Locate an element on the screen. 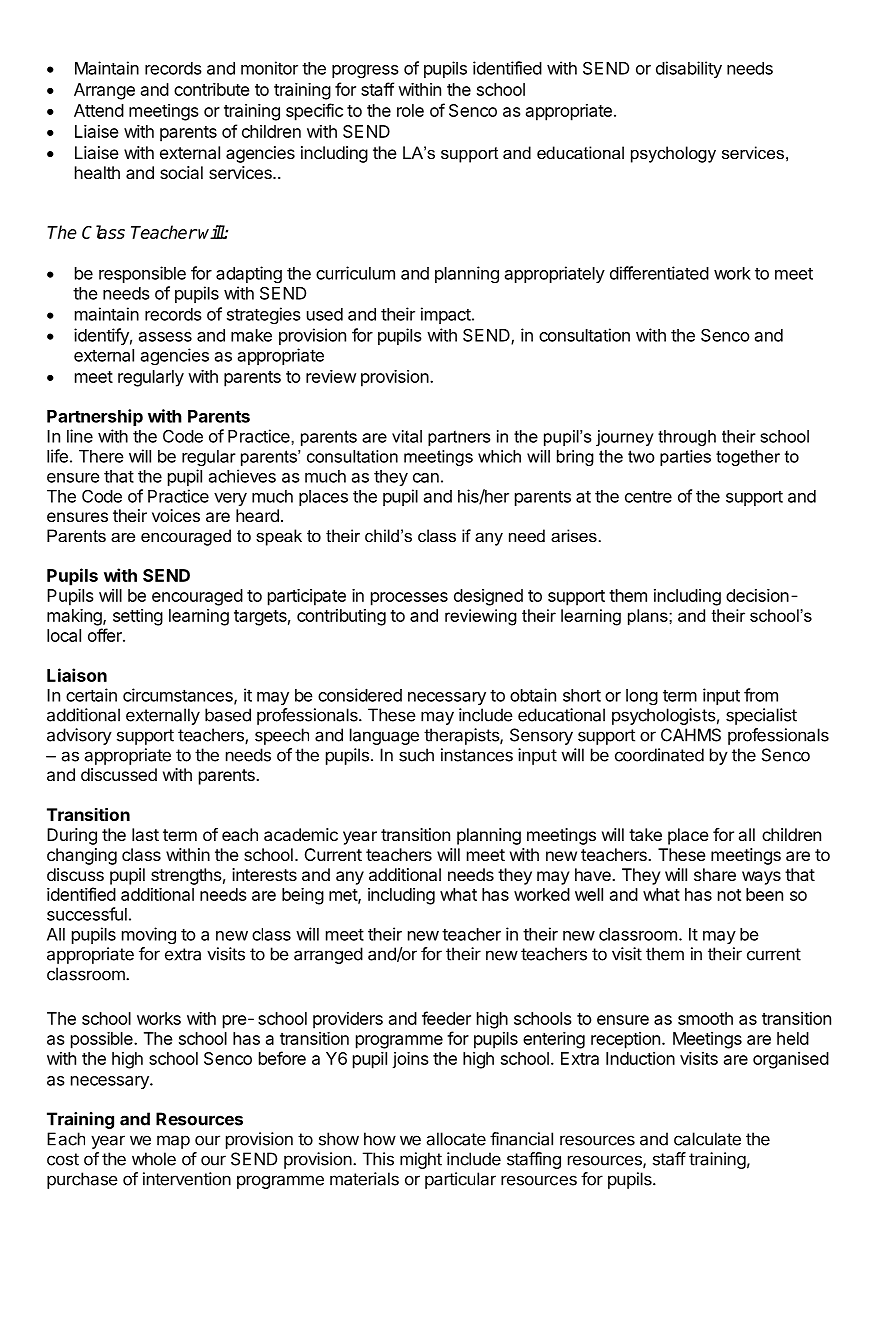 This screenshot has width=896, height=1343. disability is located at coordinates (689, 69).
